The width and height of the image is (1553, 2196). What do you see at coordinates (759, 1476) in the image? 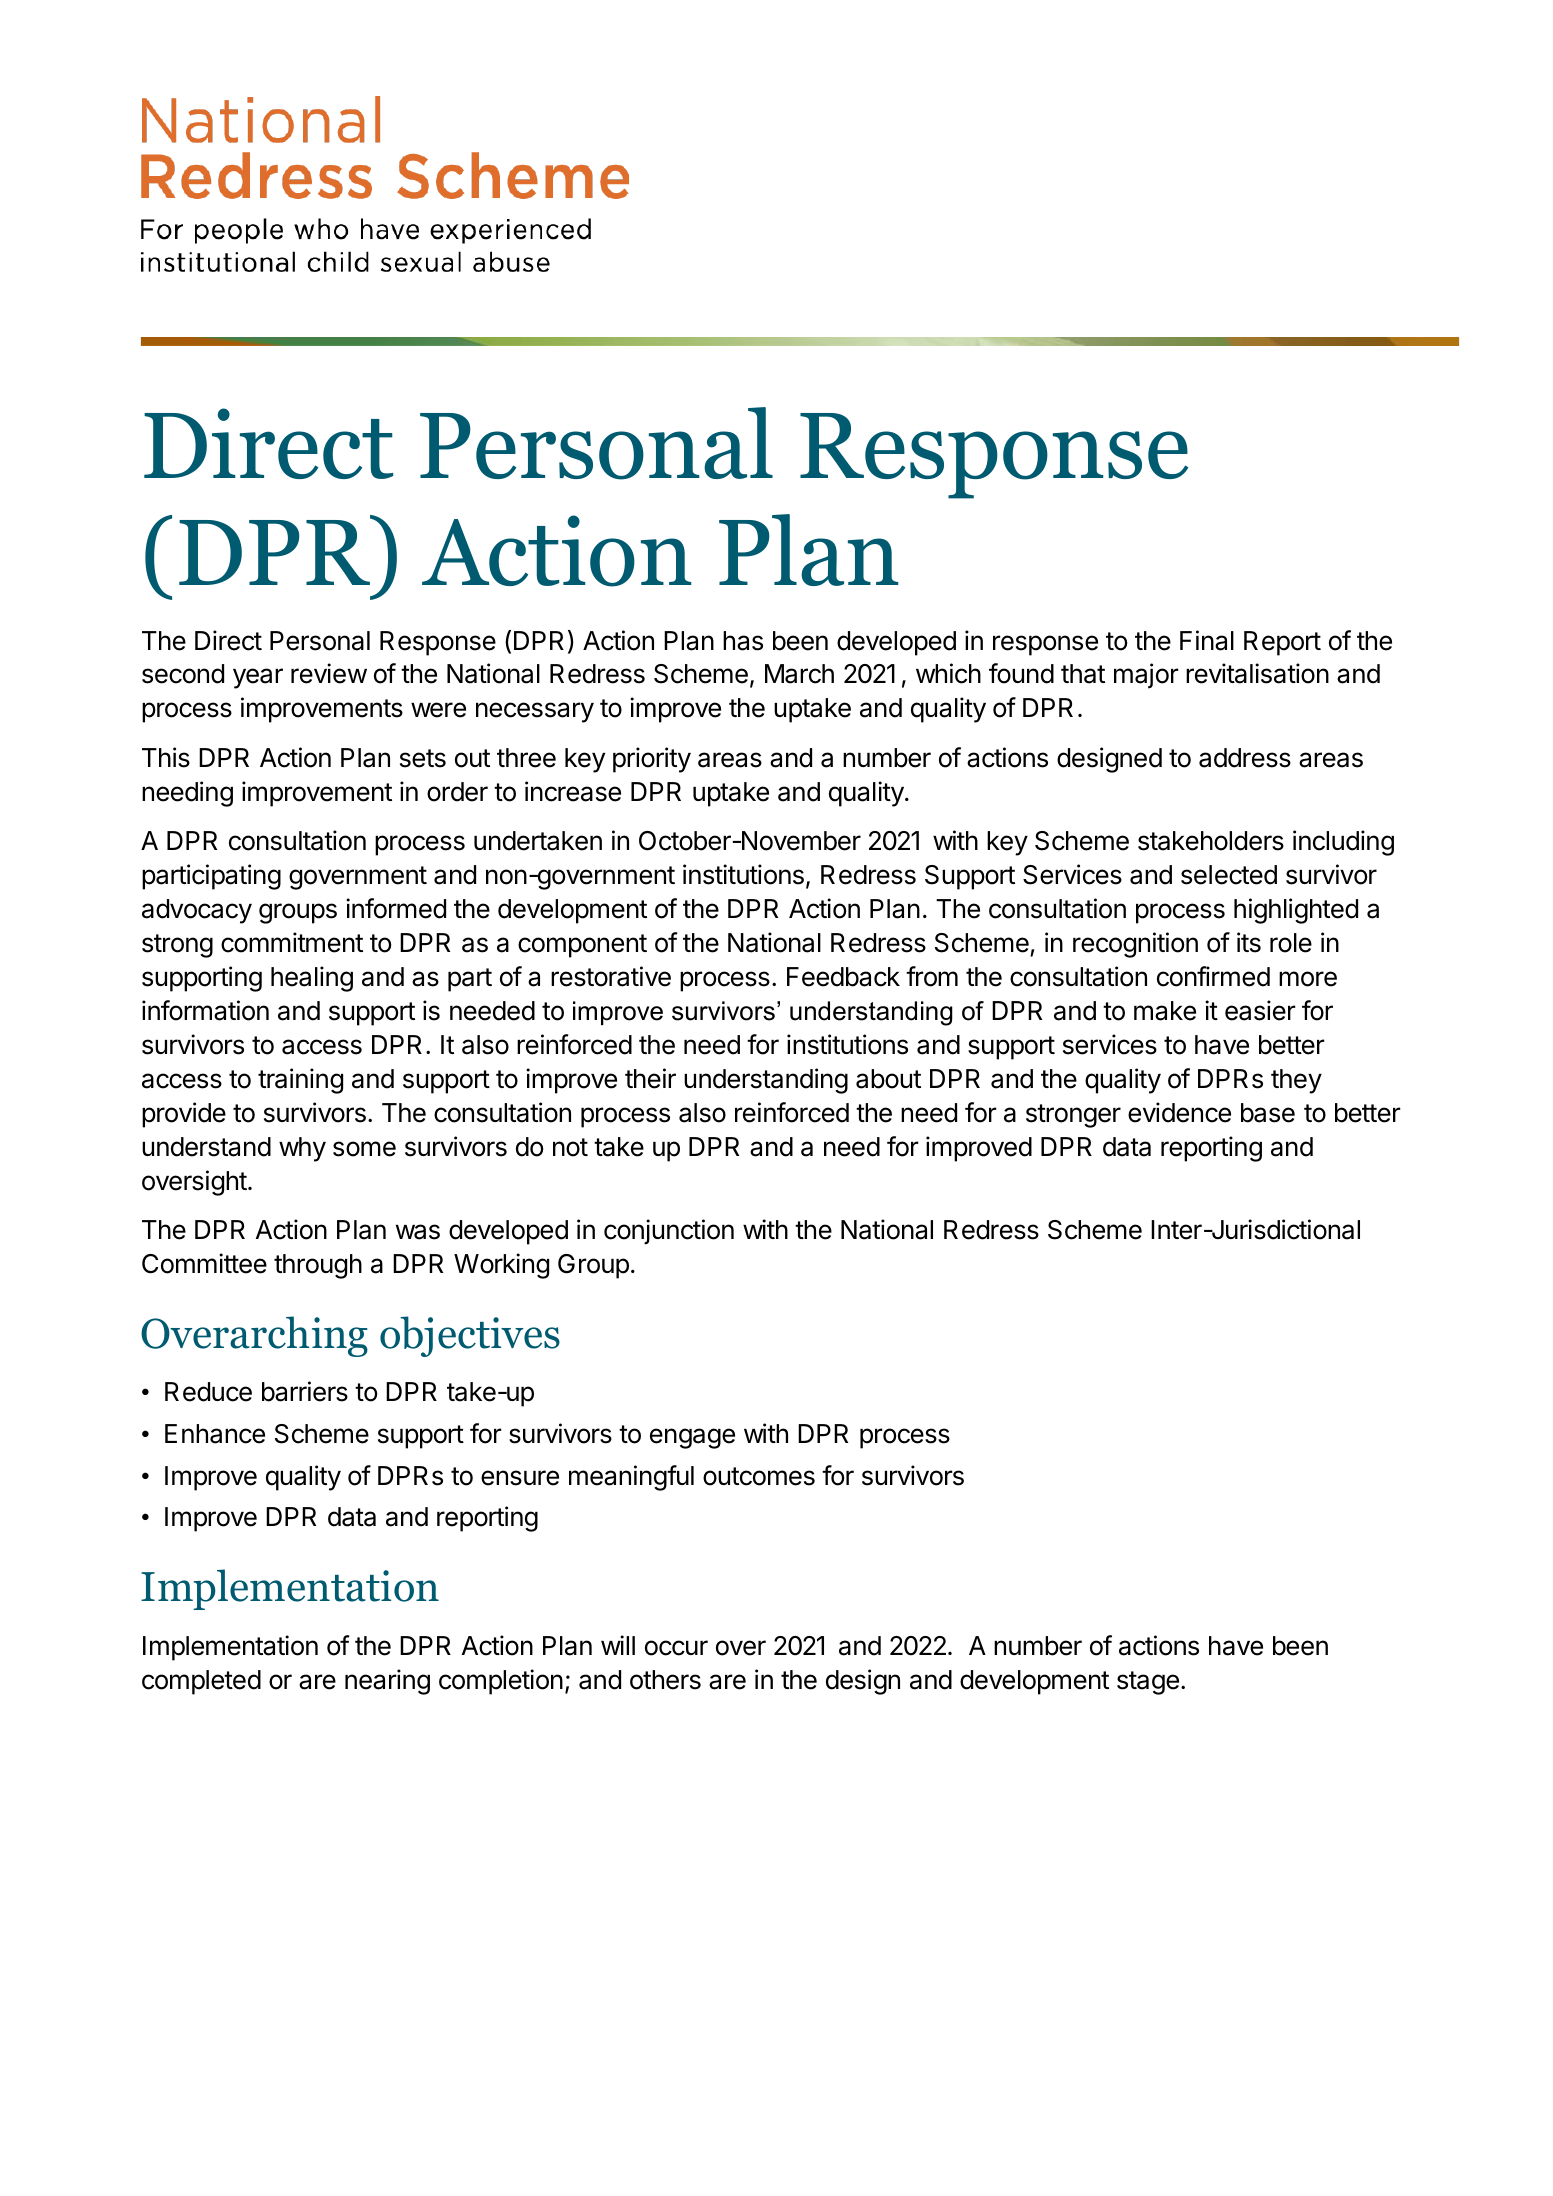
I see `outcomes` at bounding box center [759, 1476].
